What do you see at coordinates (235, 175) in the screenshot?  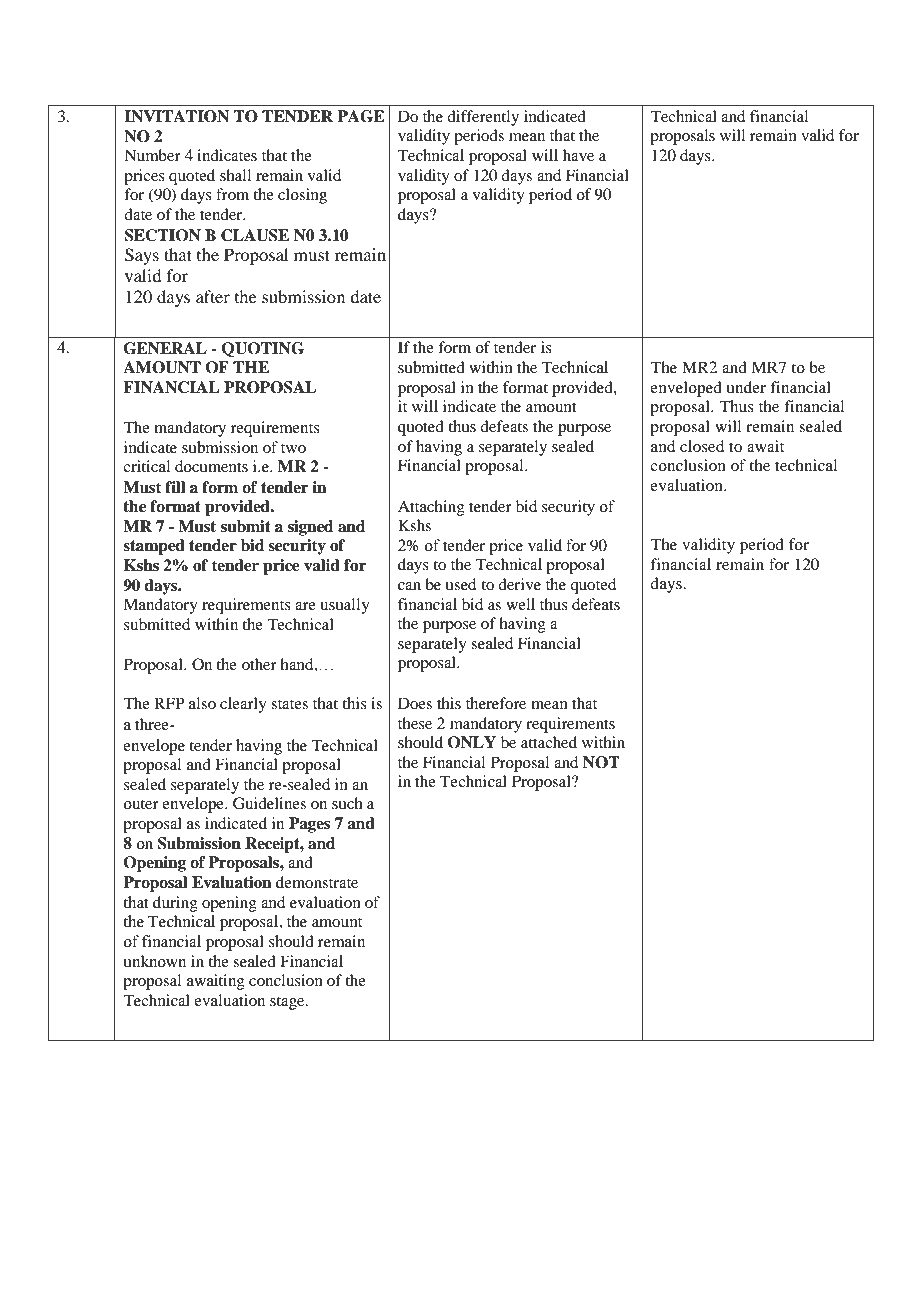 I see `shall` at bounding box center [235, 175].
